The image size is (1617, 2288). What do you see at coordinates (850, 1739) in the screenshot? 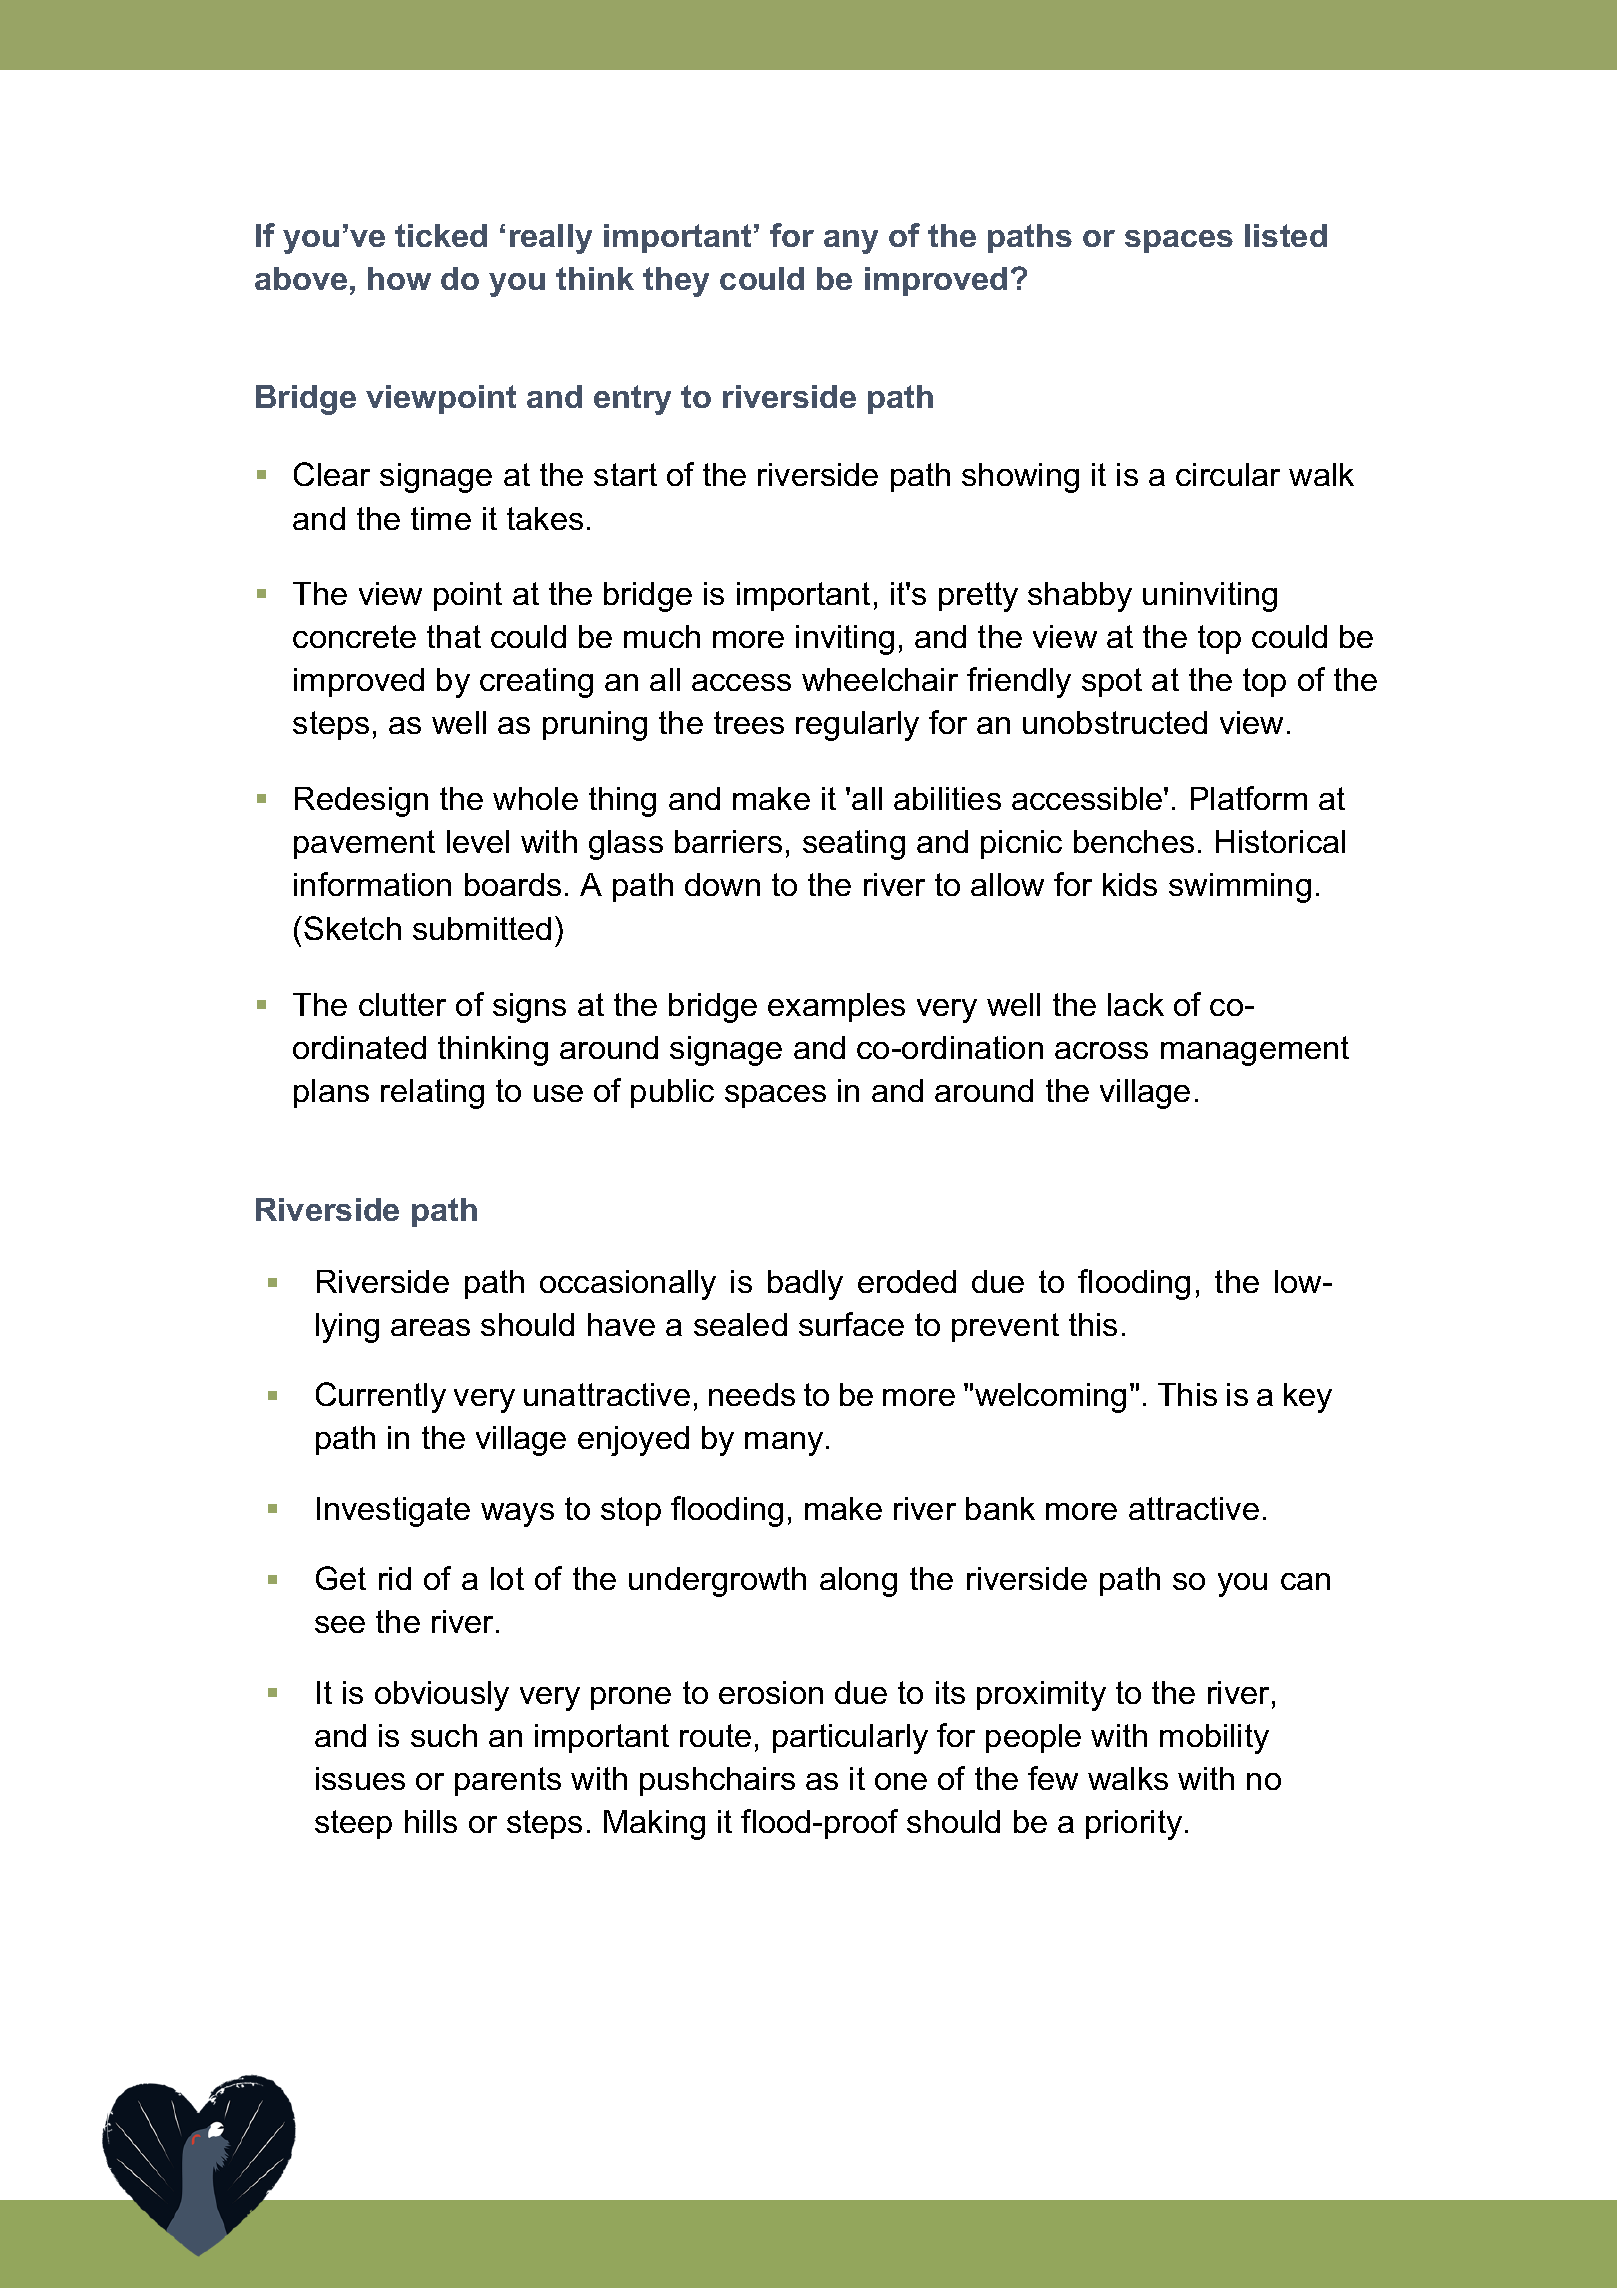
I see `particularly` at bounding box center [850, 1739].
